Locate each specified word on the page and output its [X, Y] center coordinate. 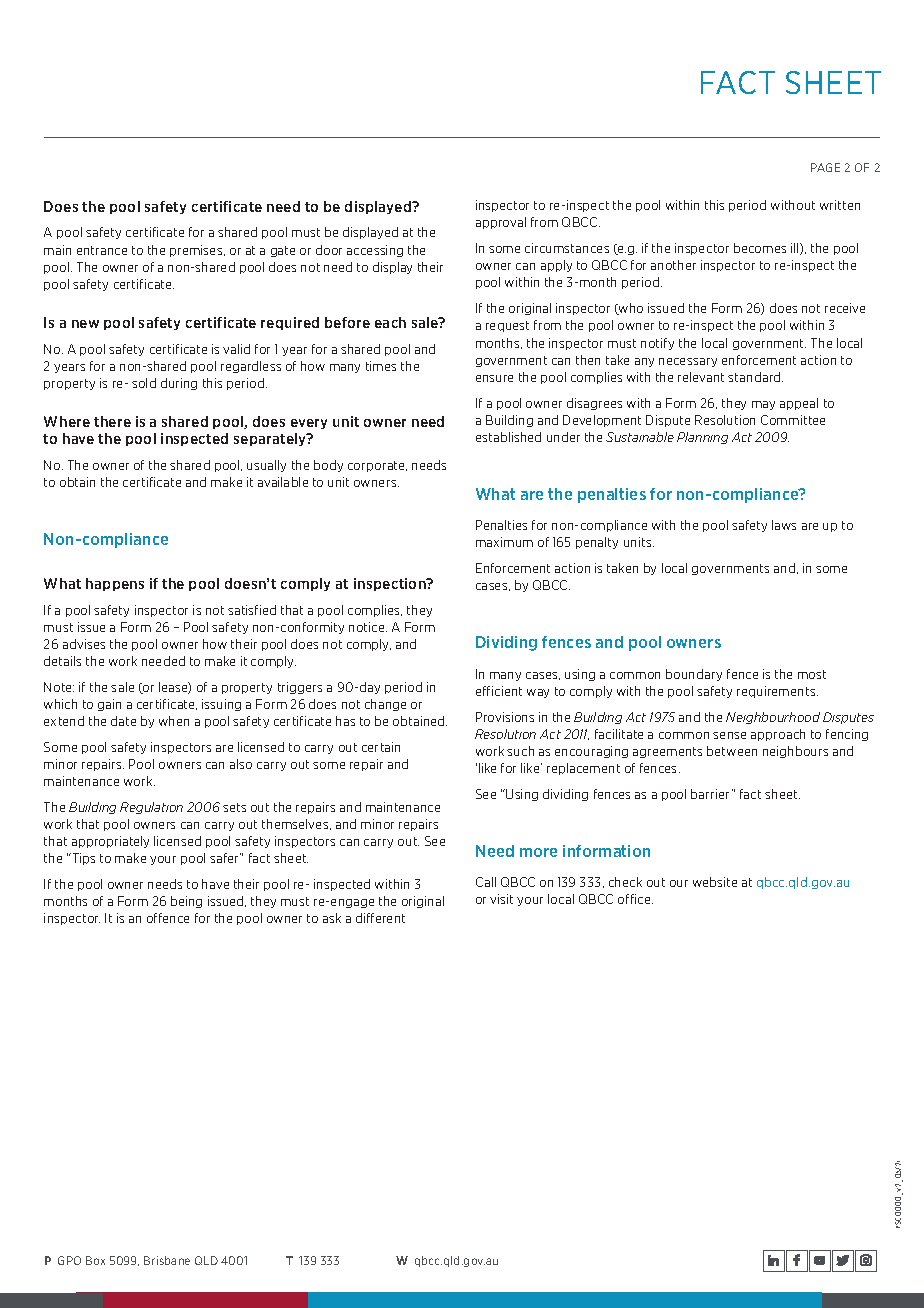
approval [501, 223]
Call [486, 882]
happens [115, 584]
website [715, 882]
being [186, 902]
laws [784, 525]
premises [197, 251]
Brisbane [167, 1260]
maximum [504, 542]
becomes [760, 248]
